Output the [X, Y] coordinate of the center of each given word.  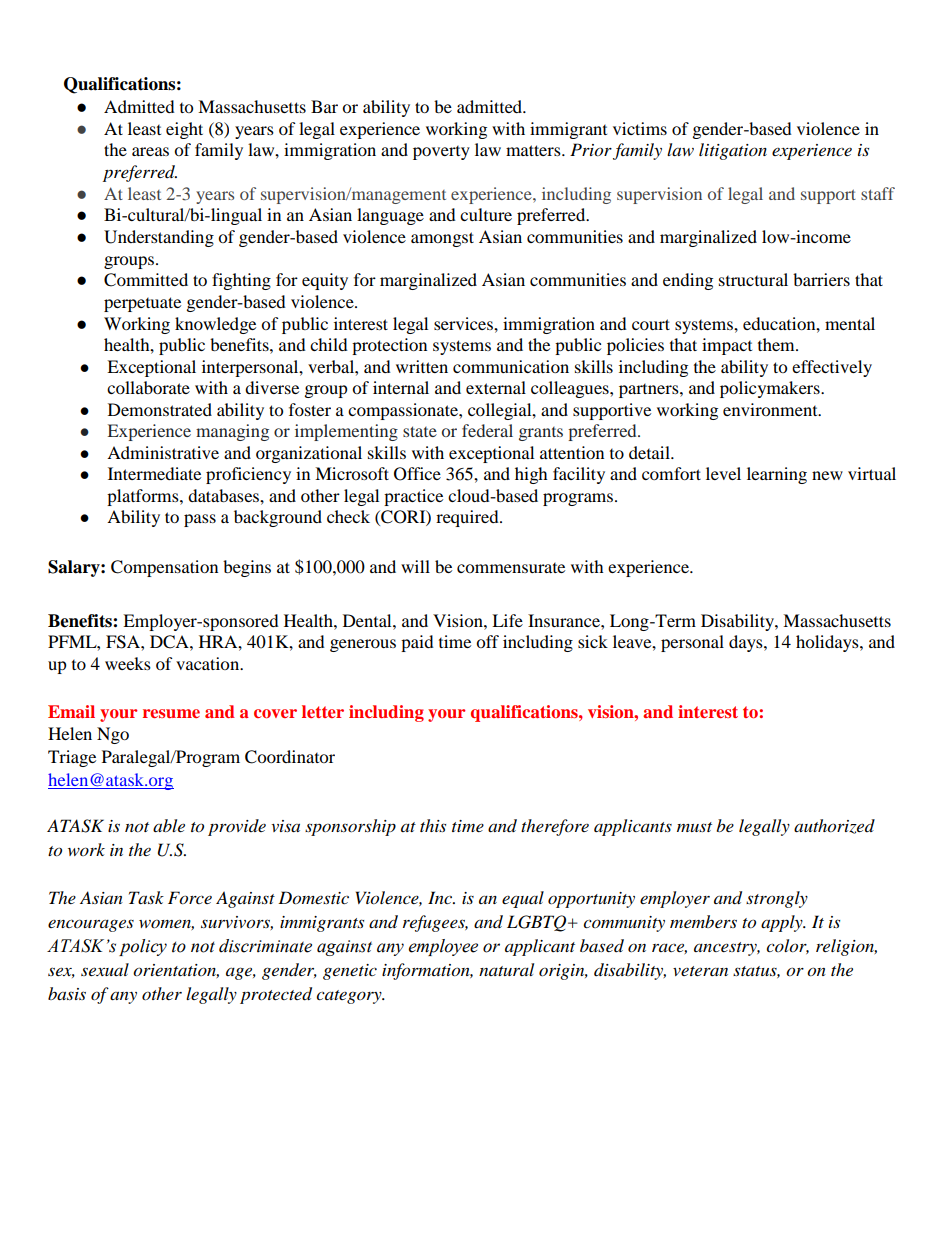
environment [771, 409]
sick [593, 641]
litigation [733, 151]
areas [150, 151]
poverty [441, 153]
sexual [105, 969]
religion [846, 947]
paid [417, 643]
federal [487, 430]
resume [171, 713]
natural [506, 969]
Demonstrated [160, 409]
